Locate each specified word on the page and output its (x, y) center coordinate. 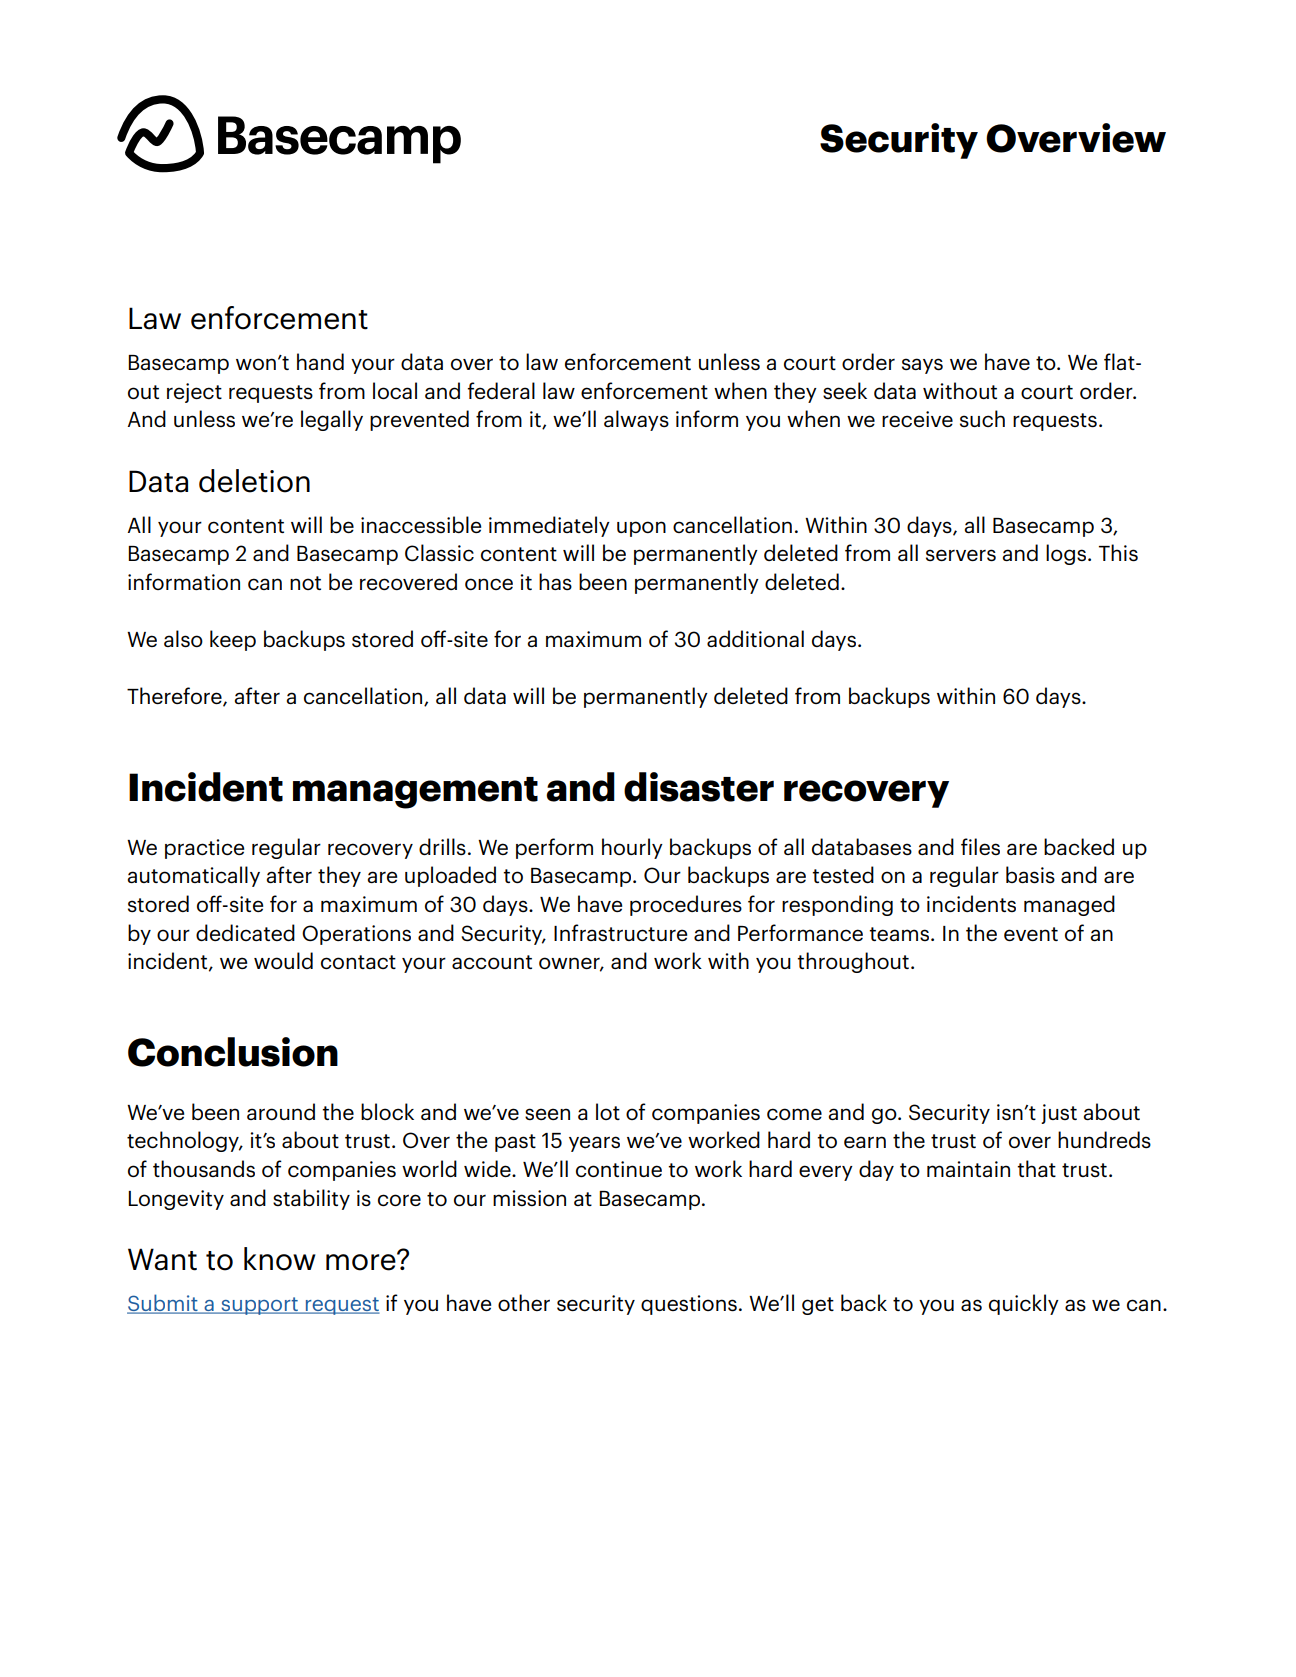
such (982, 418)
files (980, 846)
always (636, 420)
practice (204, 849)
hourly (632, 848)
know (280, 1259)
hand (320, 361)
